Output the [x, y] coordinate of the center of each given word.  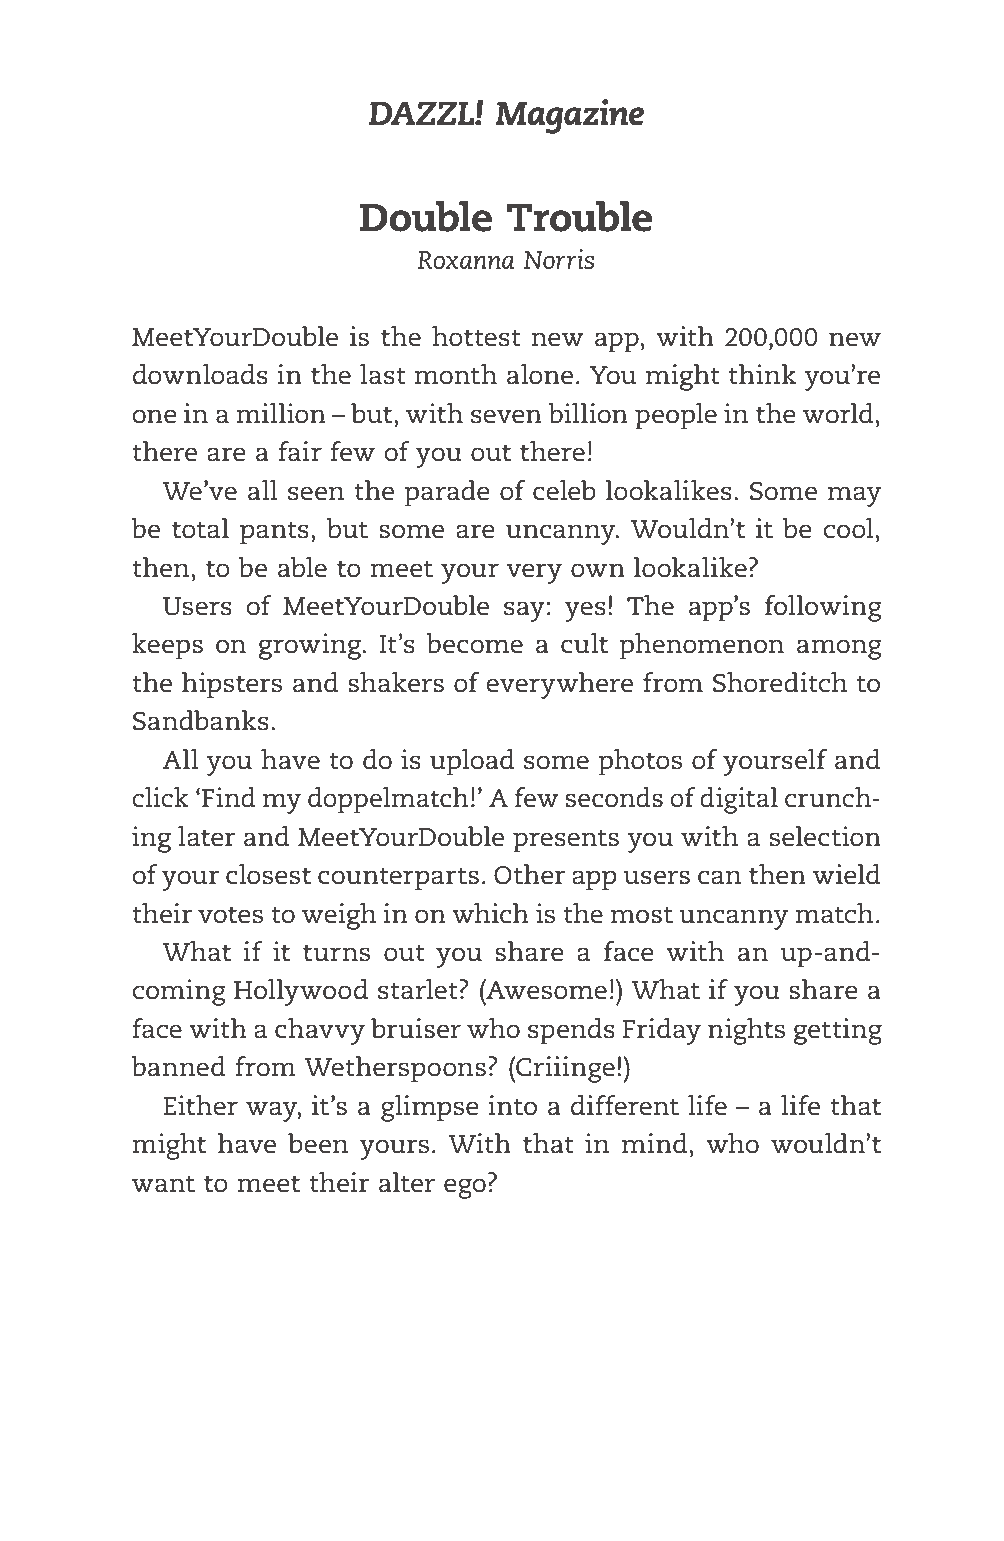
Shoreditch [780, 682]
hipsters [232, 685]
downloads [200, 374]
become [474, 643]
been [318, 1143]
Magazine [570, 116]
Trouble [580, 216]
